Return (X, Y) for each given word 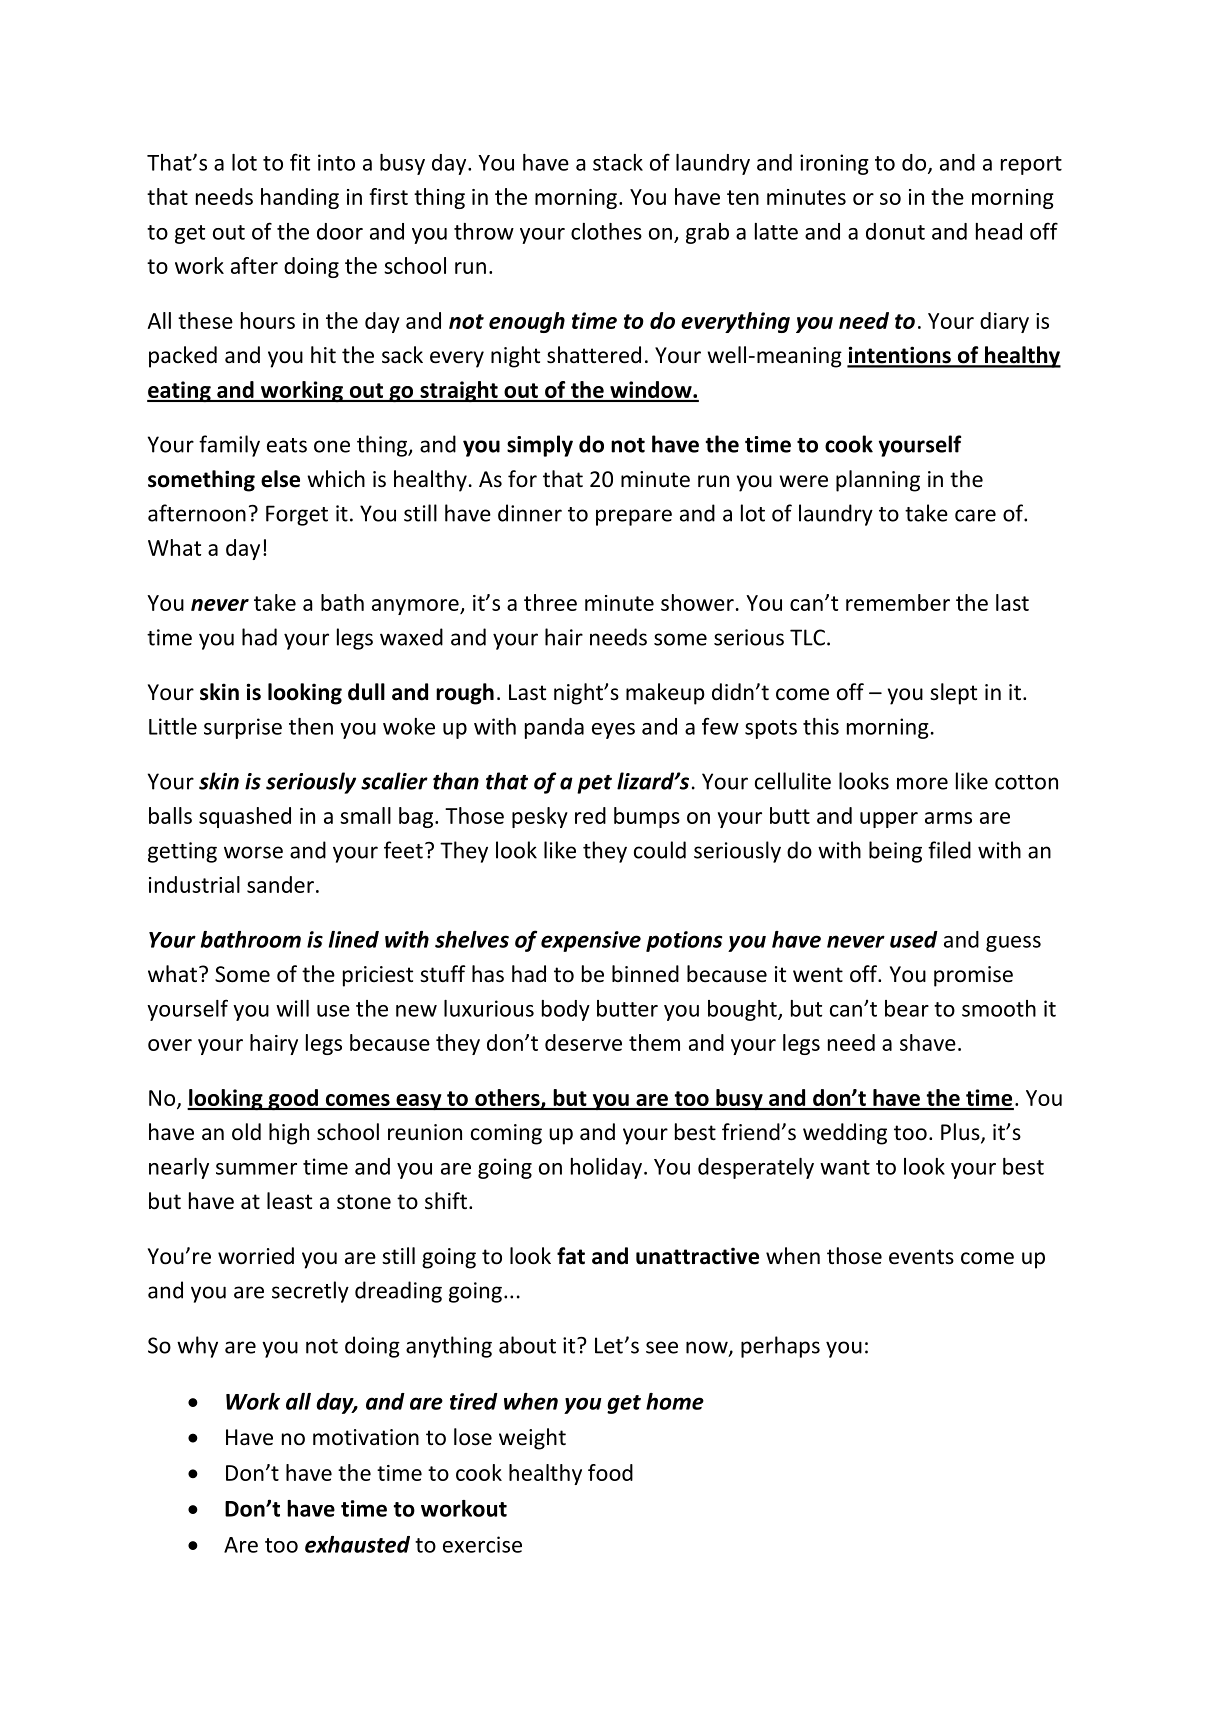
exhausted (357, 1544)
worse (253, 852)
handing (300, 198)
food (610, 1472)
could (660, 850)
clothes (606, 231)
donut (895, 231)
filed (949, 850)
